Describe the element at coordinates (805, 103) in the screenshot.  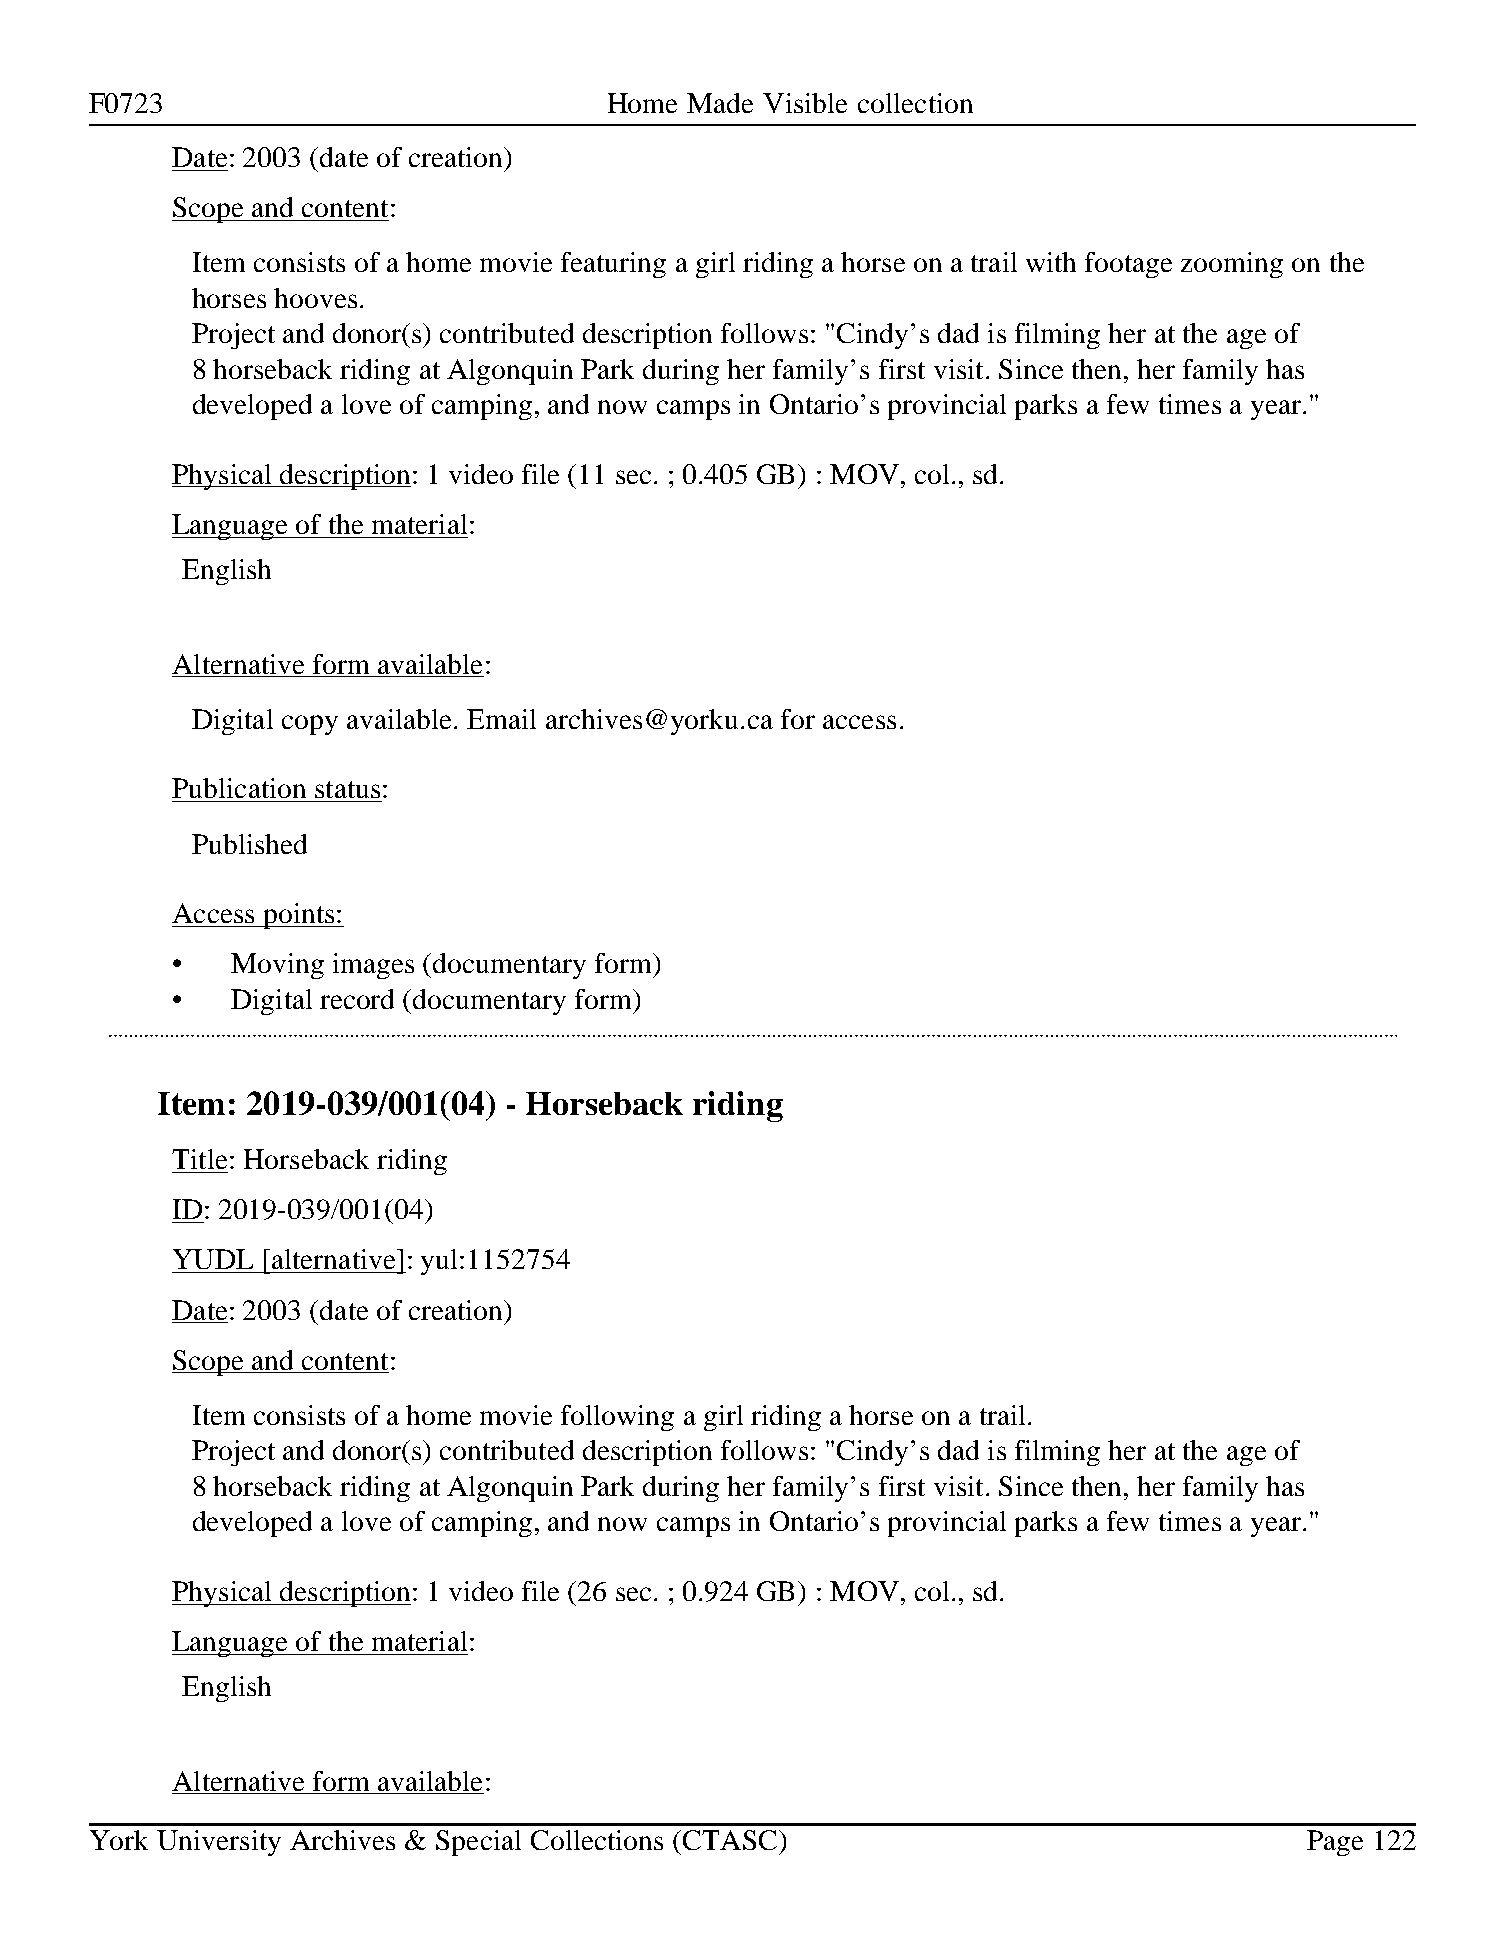
I see `Visible` at that location.
